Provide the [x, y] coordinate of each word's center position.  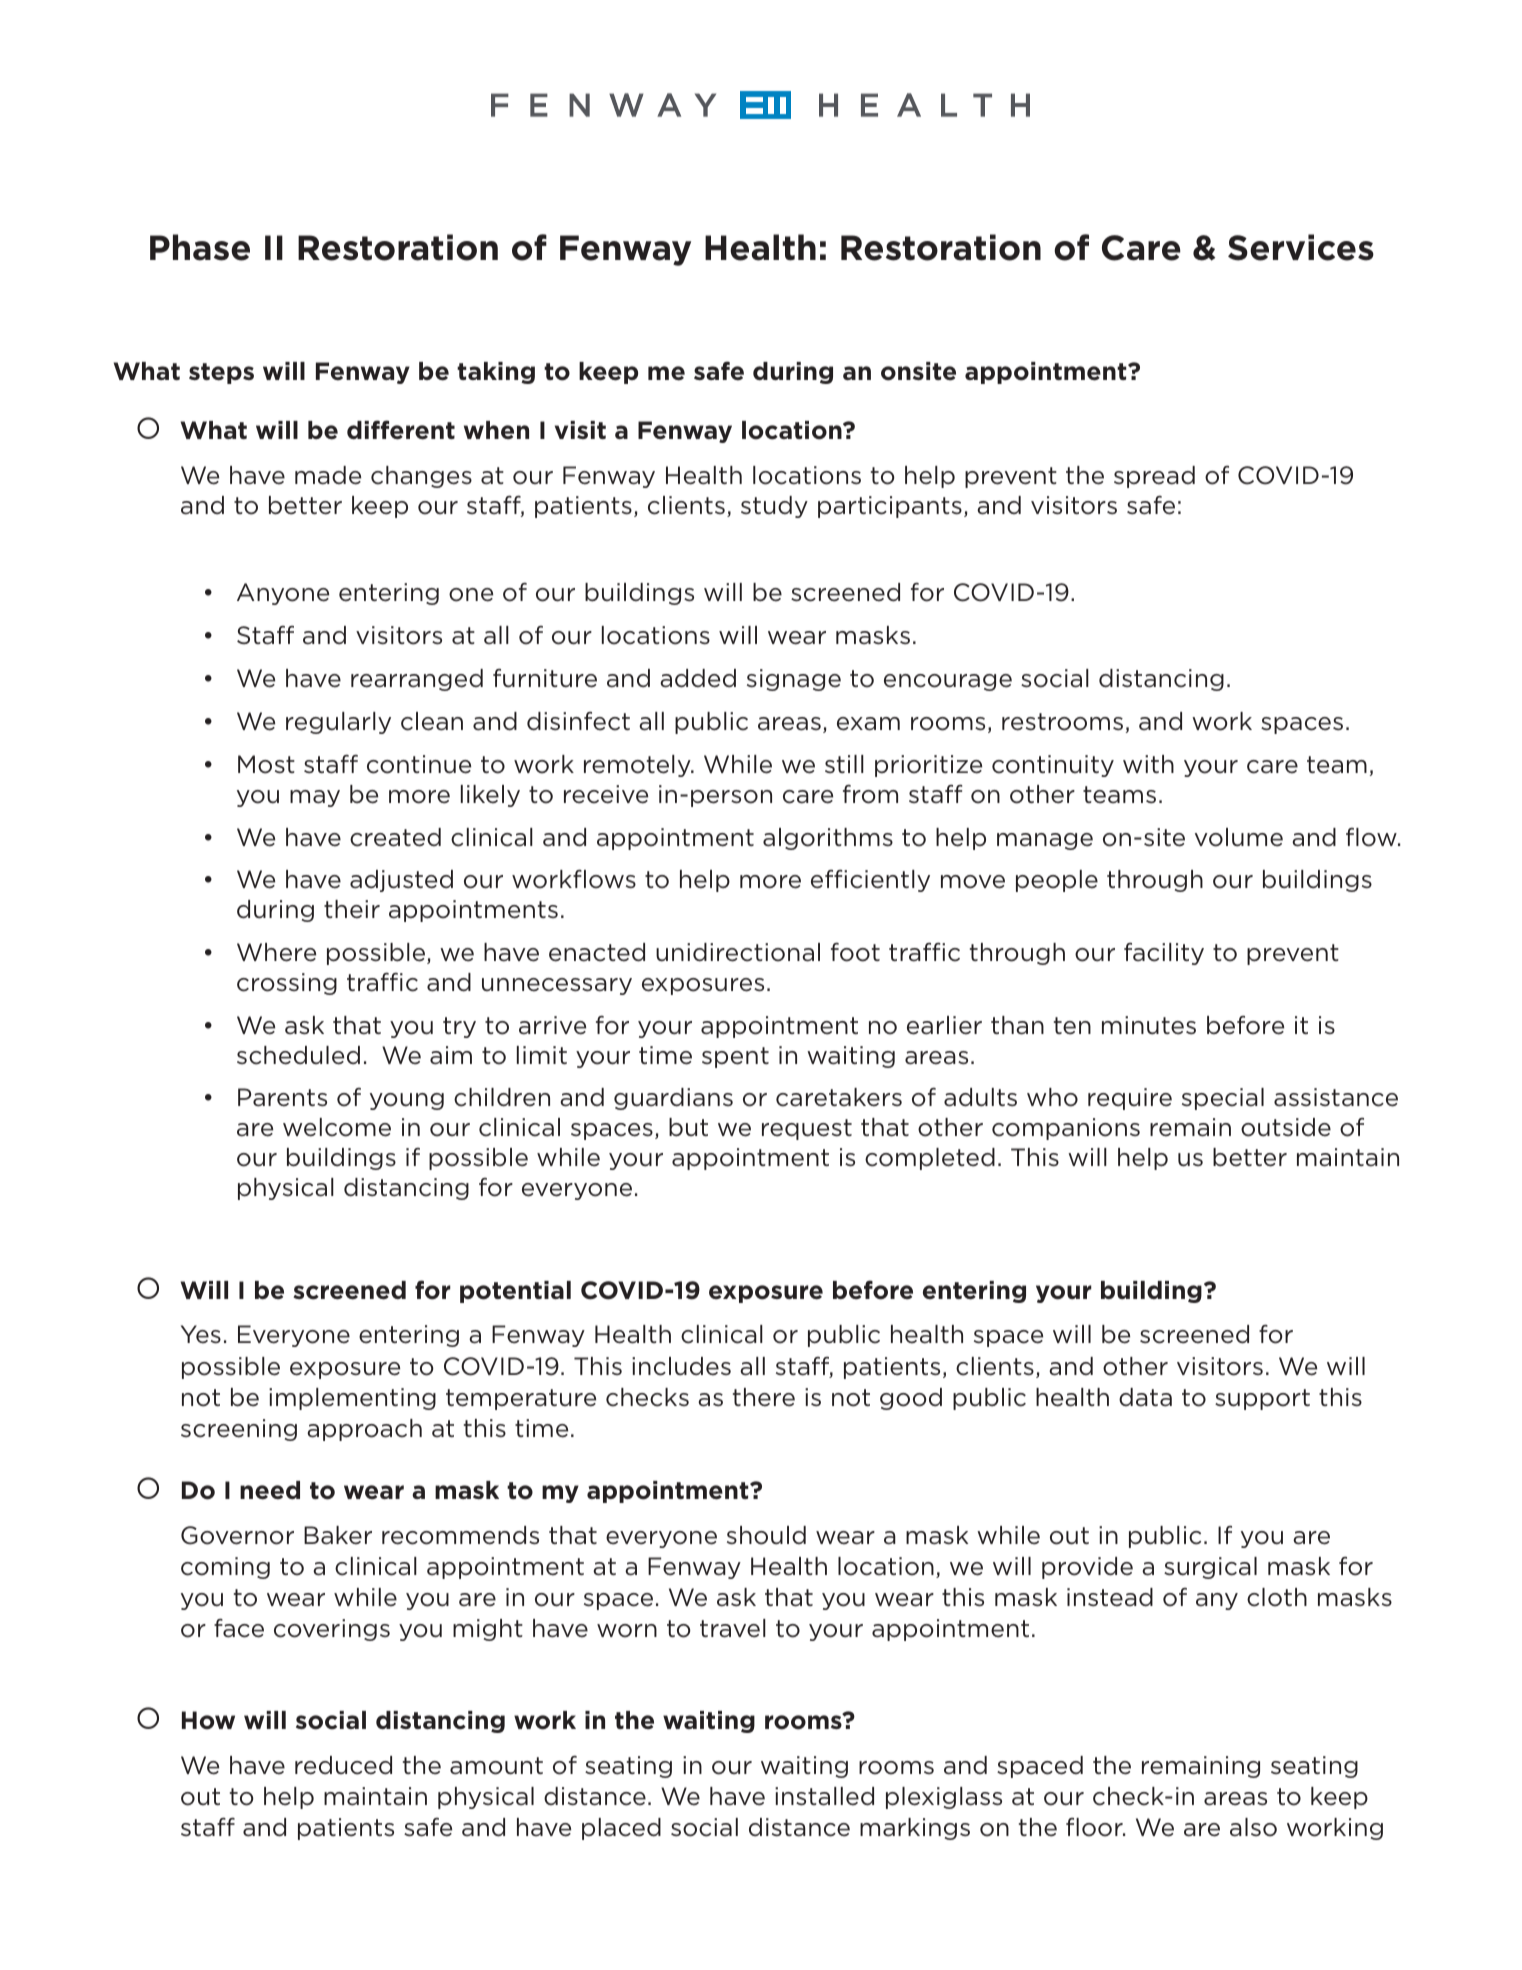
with [1148, 764]
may [315, 798]
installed [824, 1796]
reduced [343, 1765]
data [1145, 1397]
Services [1301, 247]
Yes [201, 1334]
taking [496, 373]
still [844, 764]
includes [681, 1366]
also [1253, 1827]
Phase [200, 247]
